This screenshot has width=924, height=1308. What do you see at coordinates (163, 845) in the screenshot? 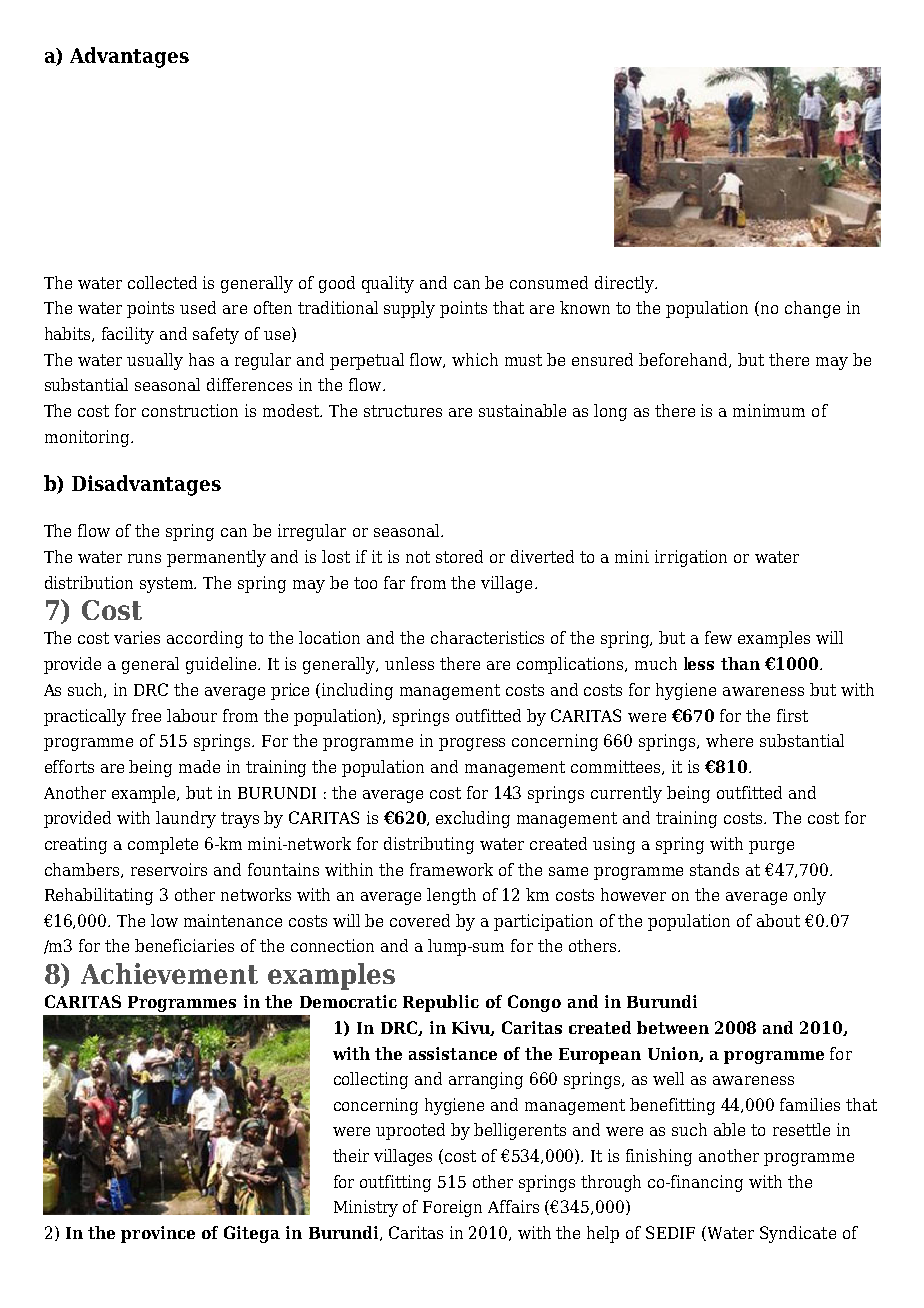
I see `complete` at bounding box center [163, 845].
